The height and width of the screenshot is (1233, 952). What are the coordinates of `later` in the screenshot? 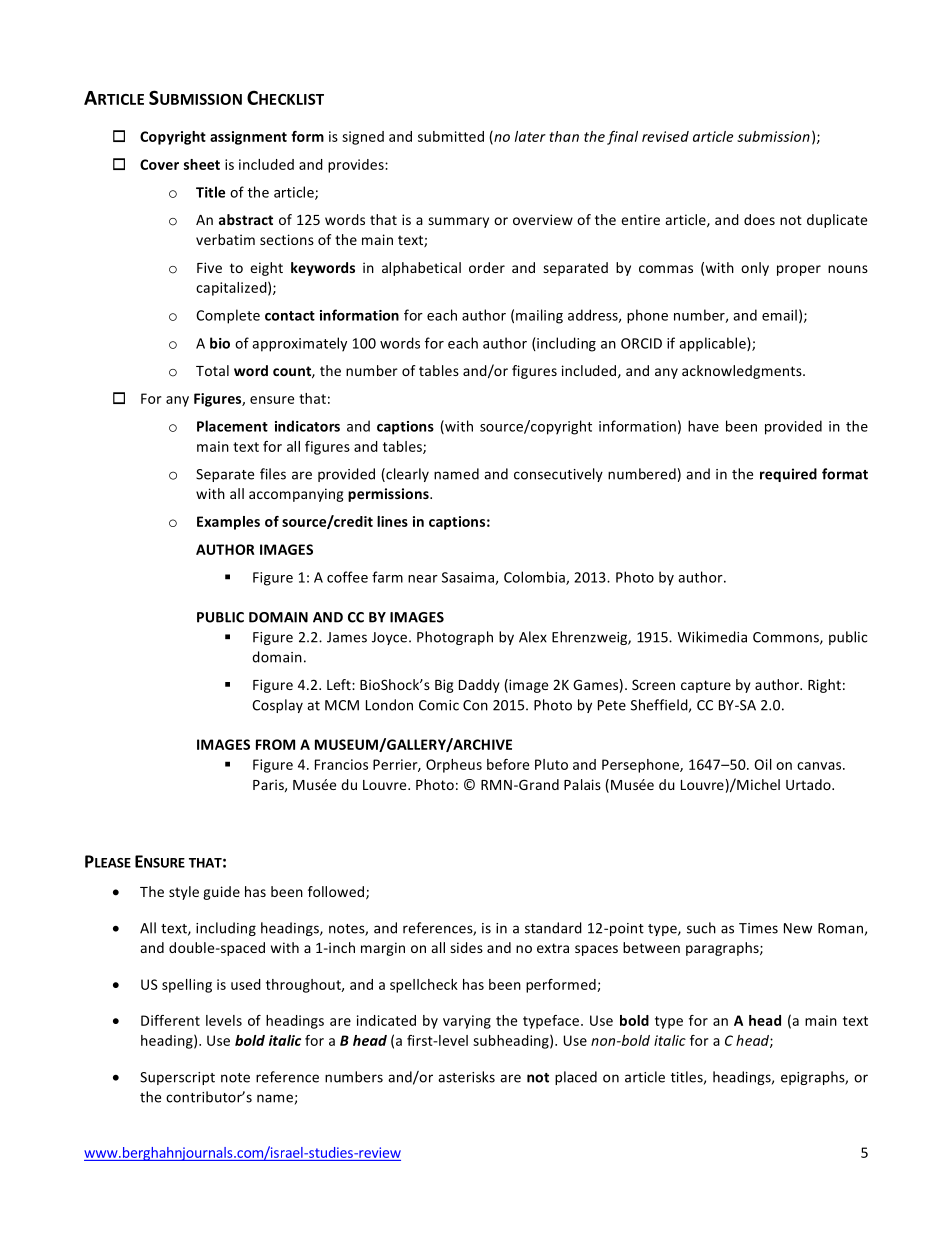 It's located at (530, 136).
